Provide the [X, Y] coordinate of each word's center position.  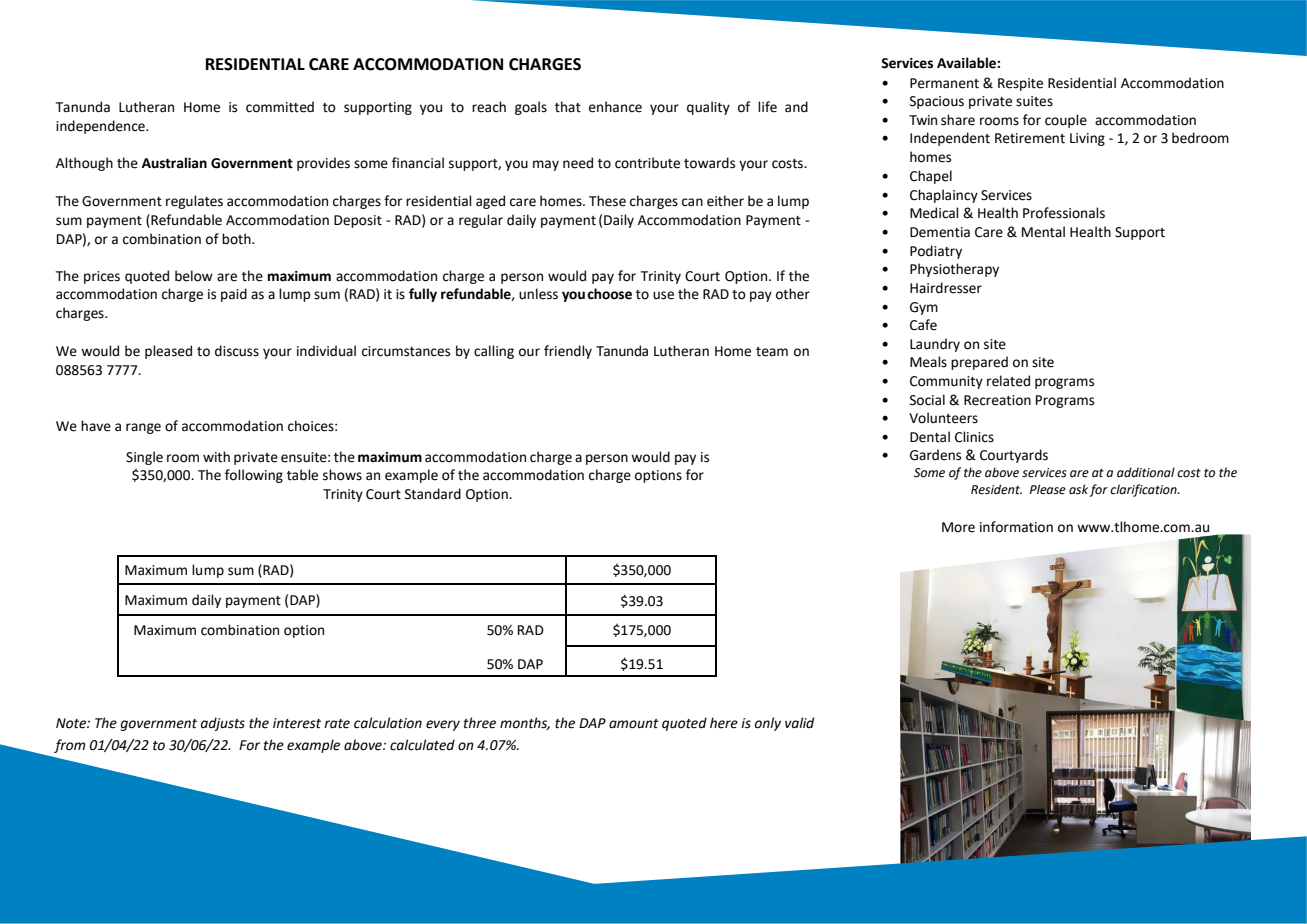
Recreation [997, 400]
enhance [615, 107]
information [1016, 527]
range [143, 428]
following [254, 476]
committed [280, 107]
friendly [568, 352]
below [194, 276]
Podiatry [936, 252]
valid [799, 723]
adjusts [223, 724]
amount [634, 724]
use [663, 295]
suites [1034, 101]
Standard [433, 494]
